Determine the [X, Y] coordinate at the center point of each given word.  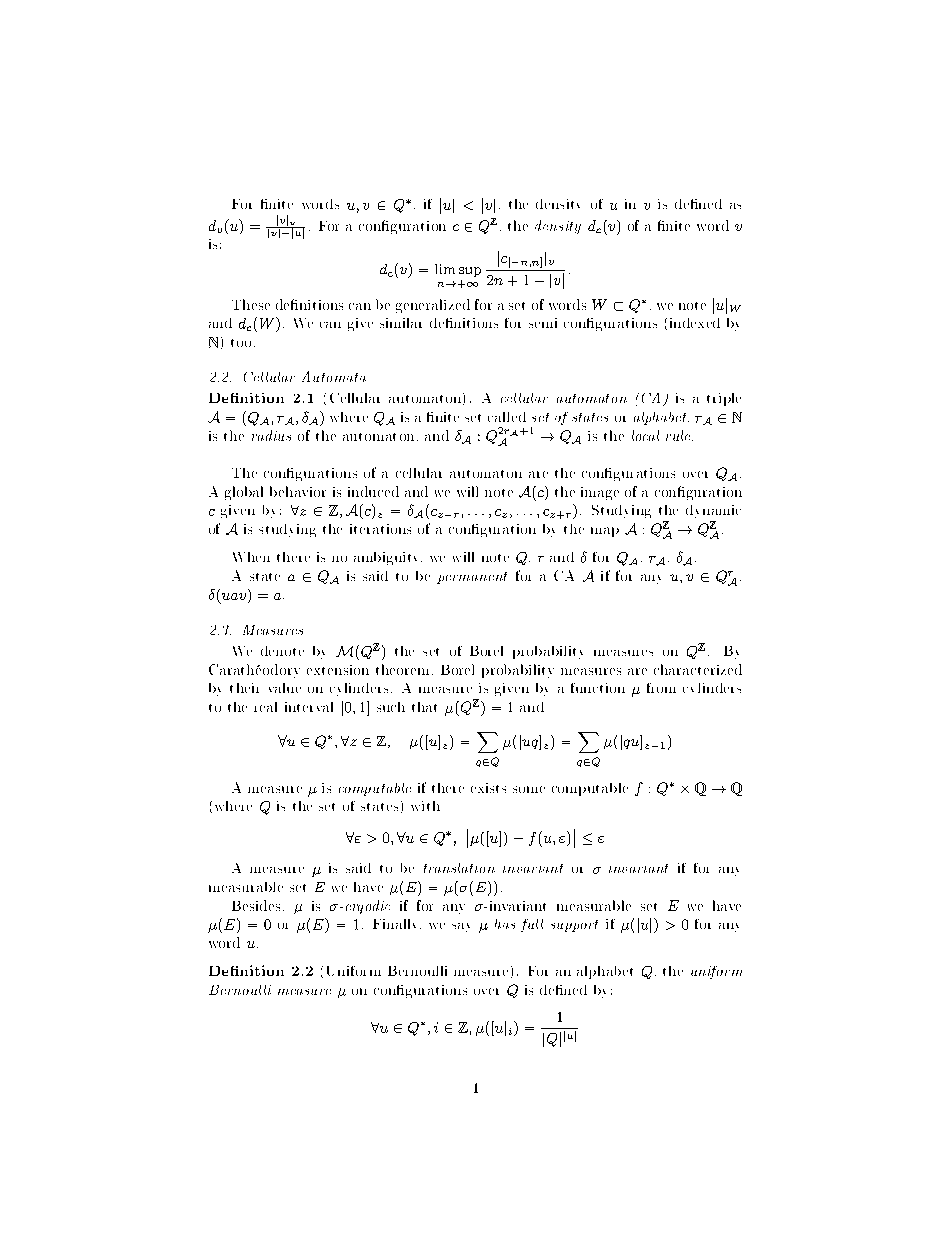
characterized [698, 669]
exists [488, 788]
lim [445, 269]
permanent [472, 578]
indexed [695, 323]
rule [679, 435]
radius [271, 435]
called [507, 417]
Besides [256, 905]
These [251, 304]
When [251, 557]
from [661, 688]
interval [309, 707]
